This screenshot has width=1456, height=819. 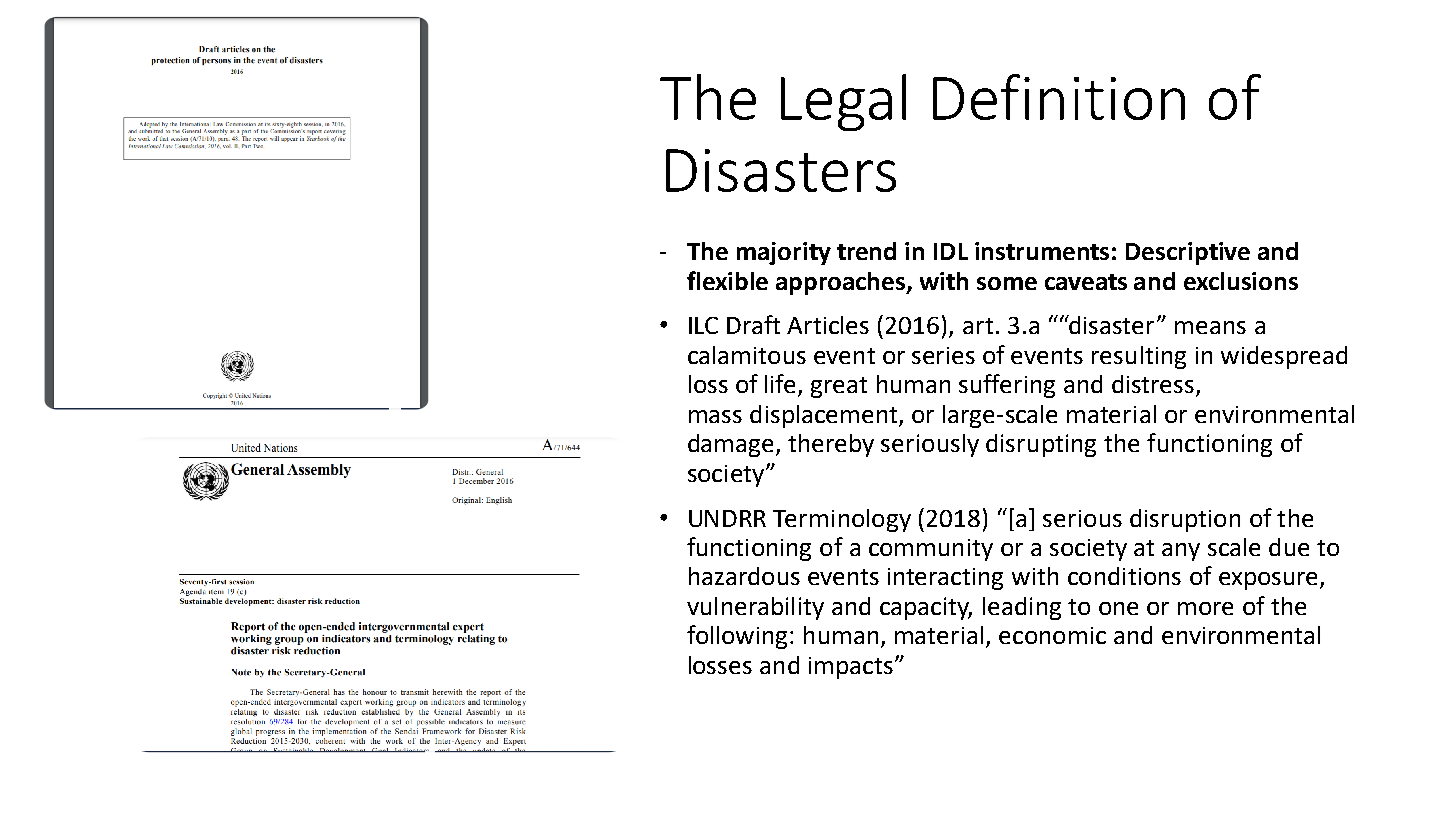 I want to click on disruption, so click(x=1185, y=520).
